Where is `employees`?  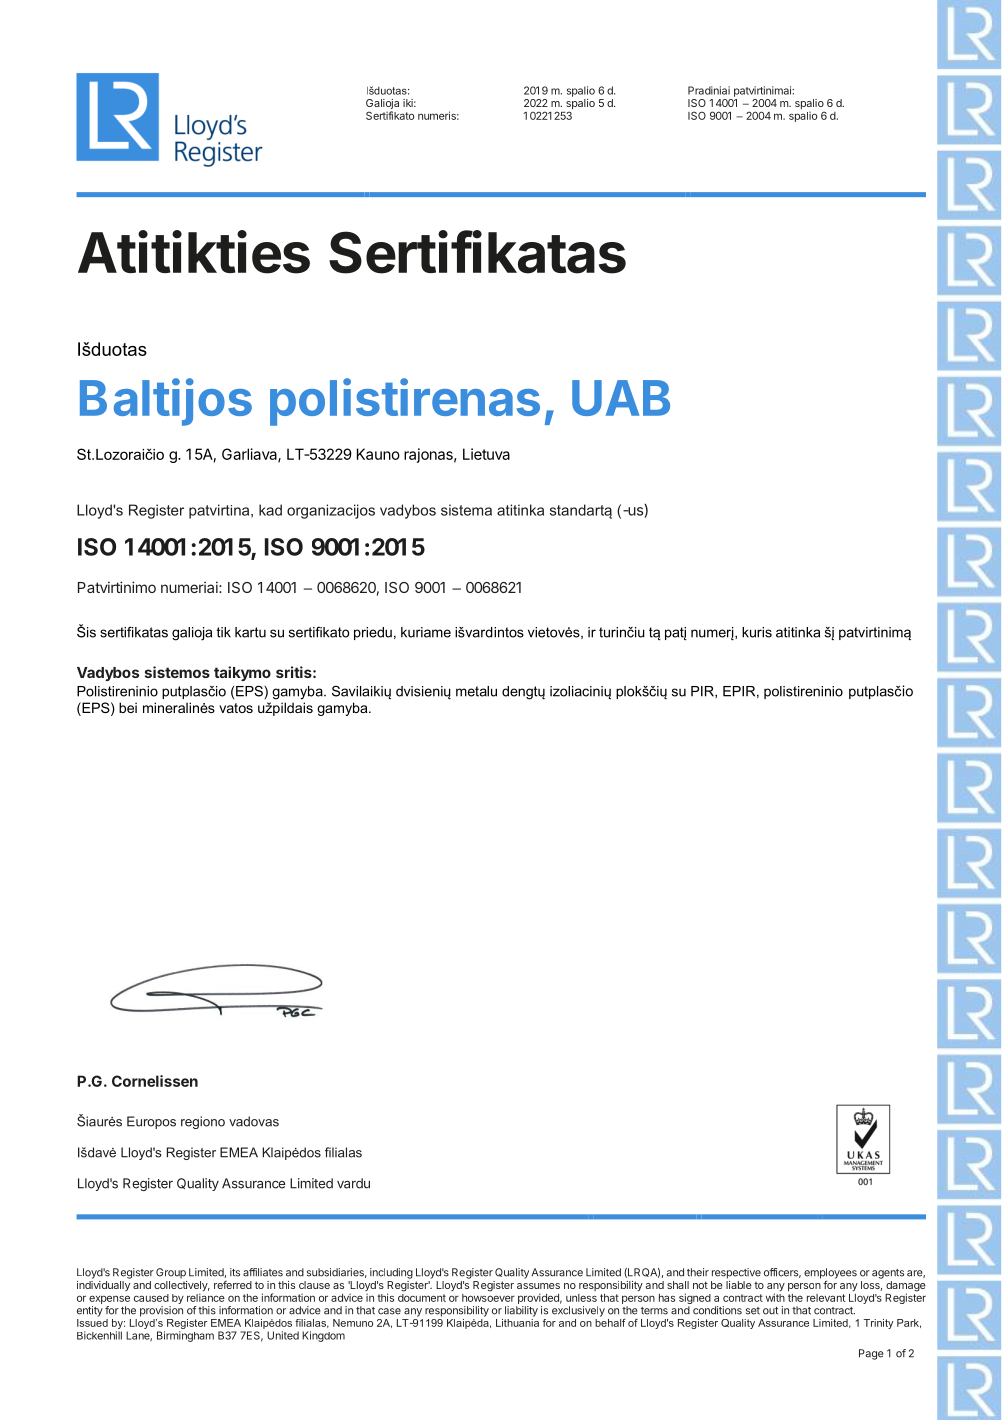 employees is located at coordinates (830, 1274).
